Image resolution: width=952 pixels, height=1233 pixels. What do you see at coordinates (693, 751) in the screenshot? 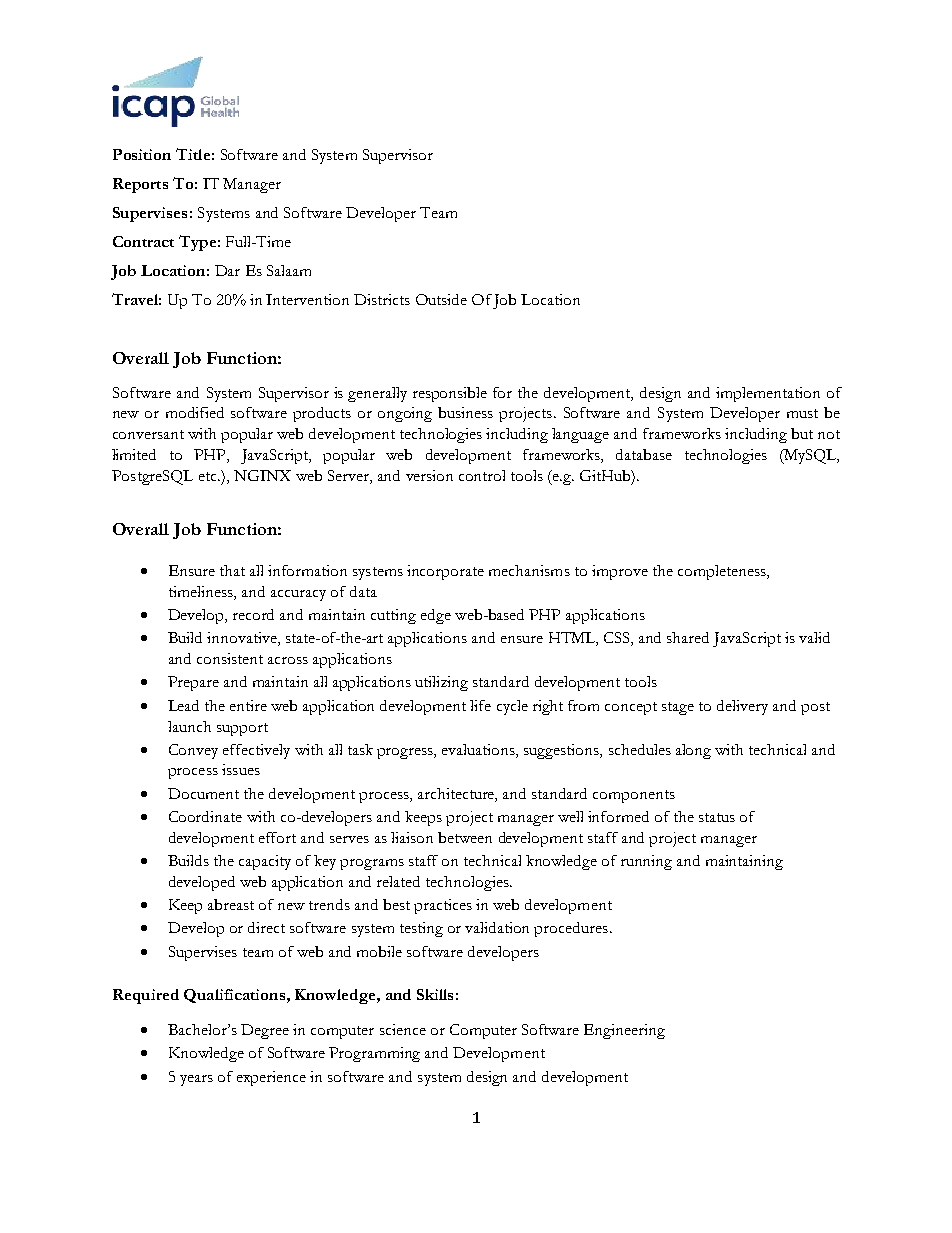
I see `along` at bounding box center [693, 751].
